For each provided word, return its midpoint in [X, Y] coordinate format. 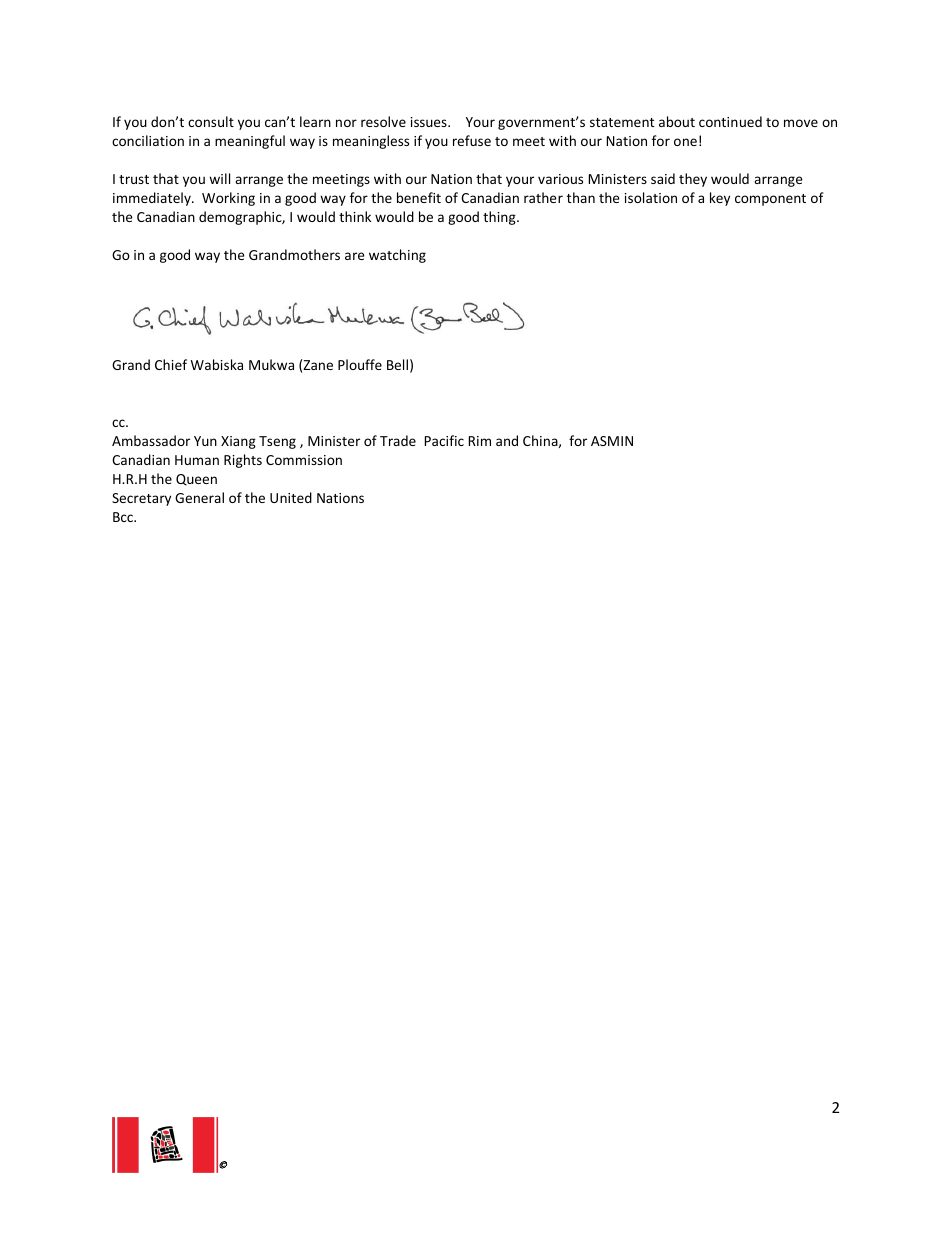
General [199, 497]
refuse [472, 140]
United [291, 497]
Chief [171, 364]
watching [397, 256]
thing [500, 218]
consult [211, 121]
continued [730, 121]
